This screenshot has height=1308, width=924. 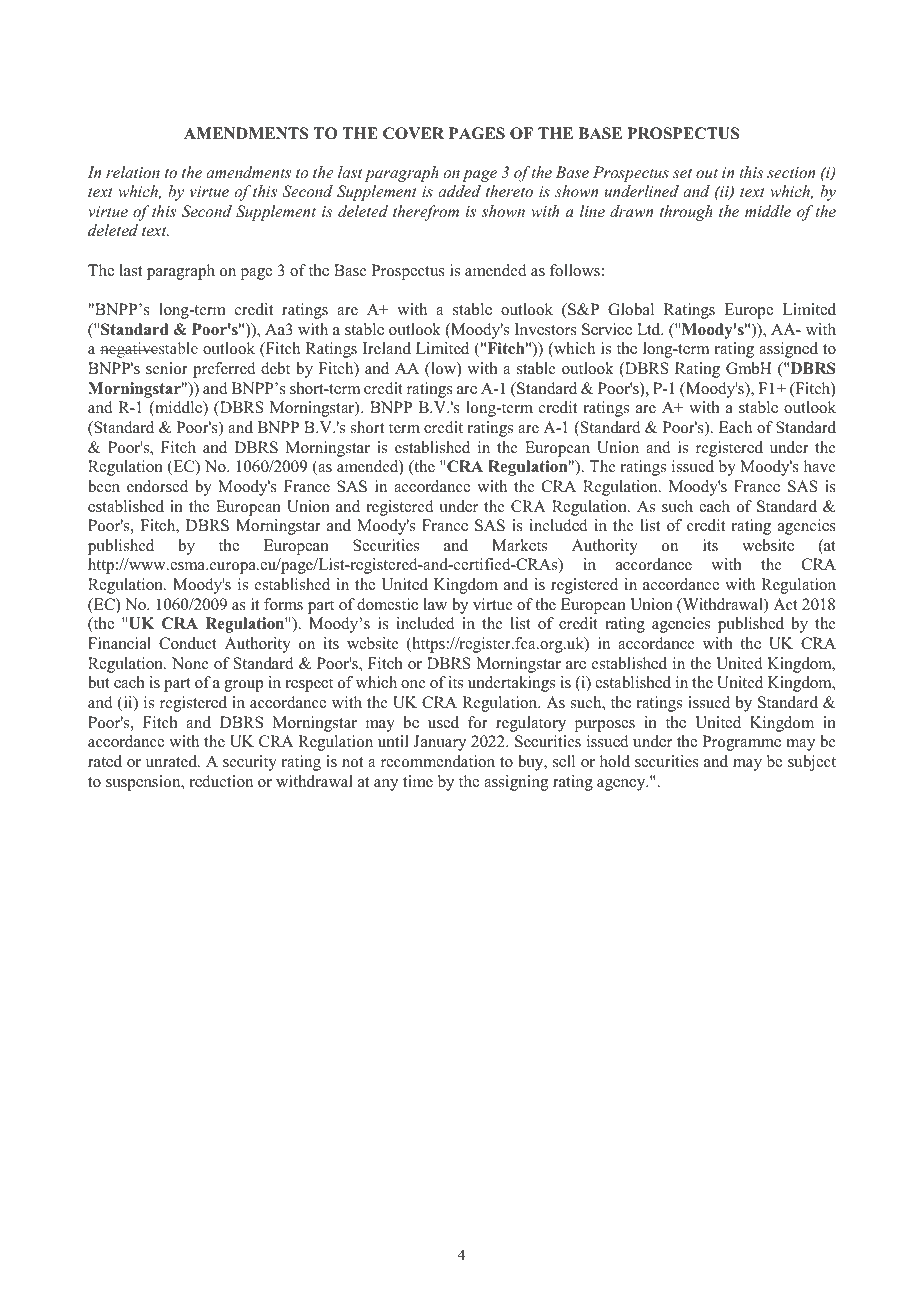 I want to click on relation, so click(x=133, y=172).
